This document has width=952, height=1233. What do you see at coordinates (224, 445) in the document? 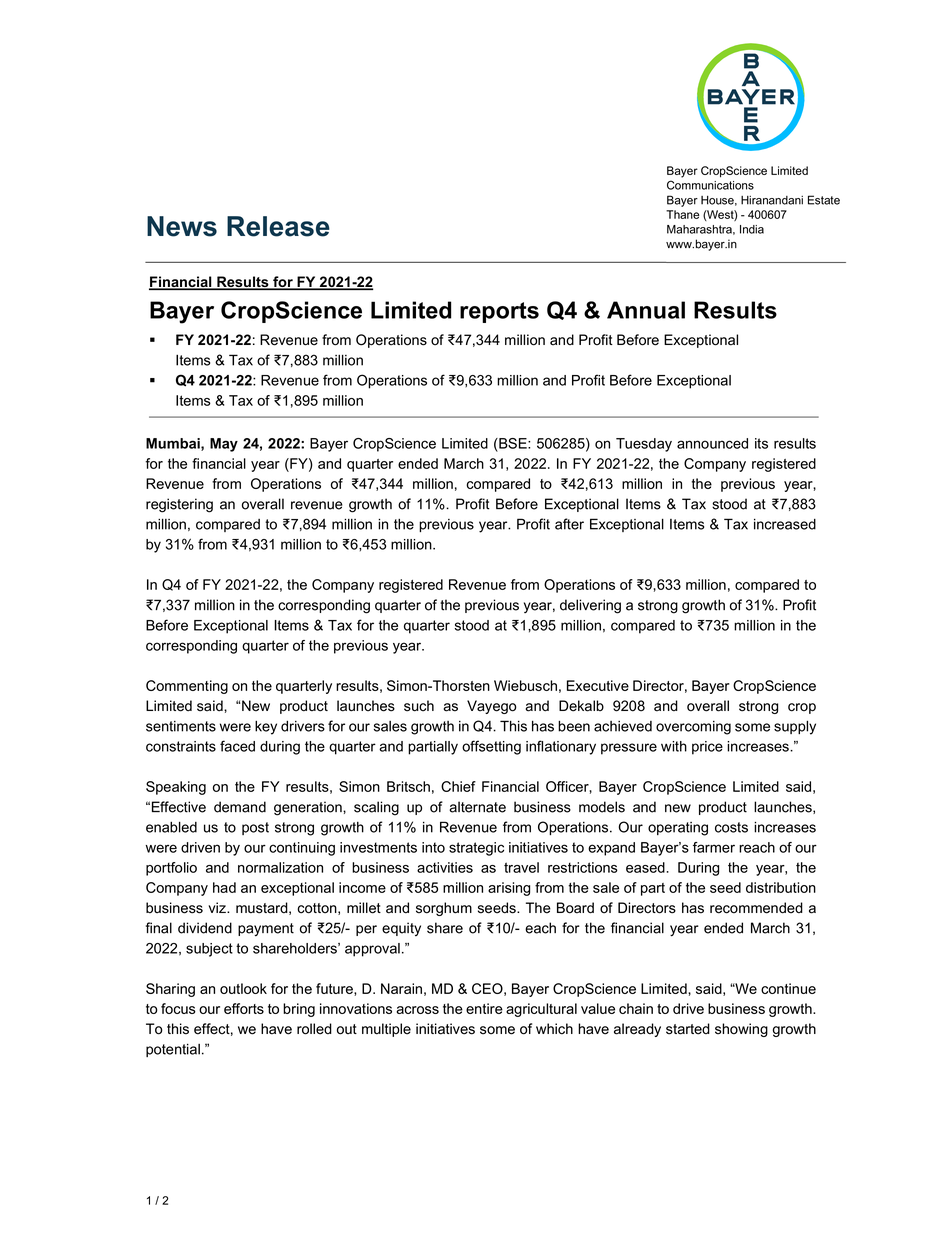
I see `May` at bounding box center [224, 445].
